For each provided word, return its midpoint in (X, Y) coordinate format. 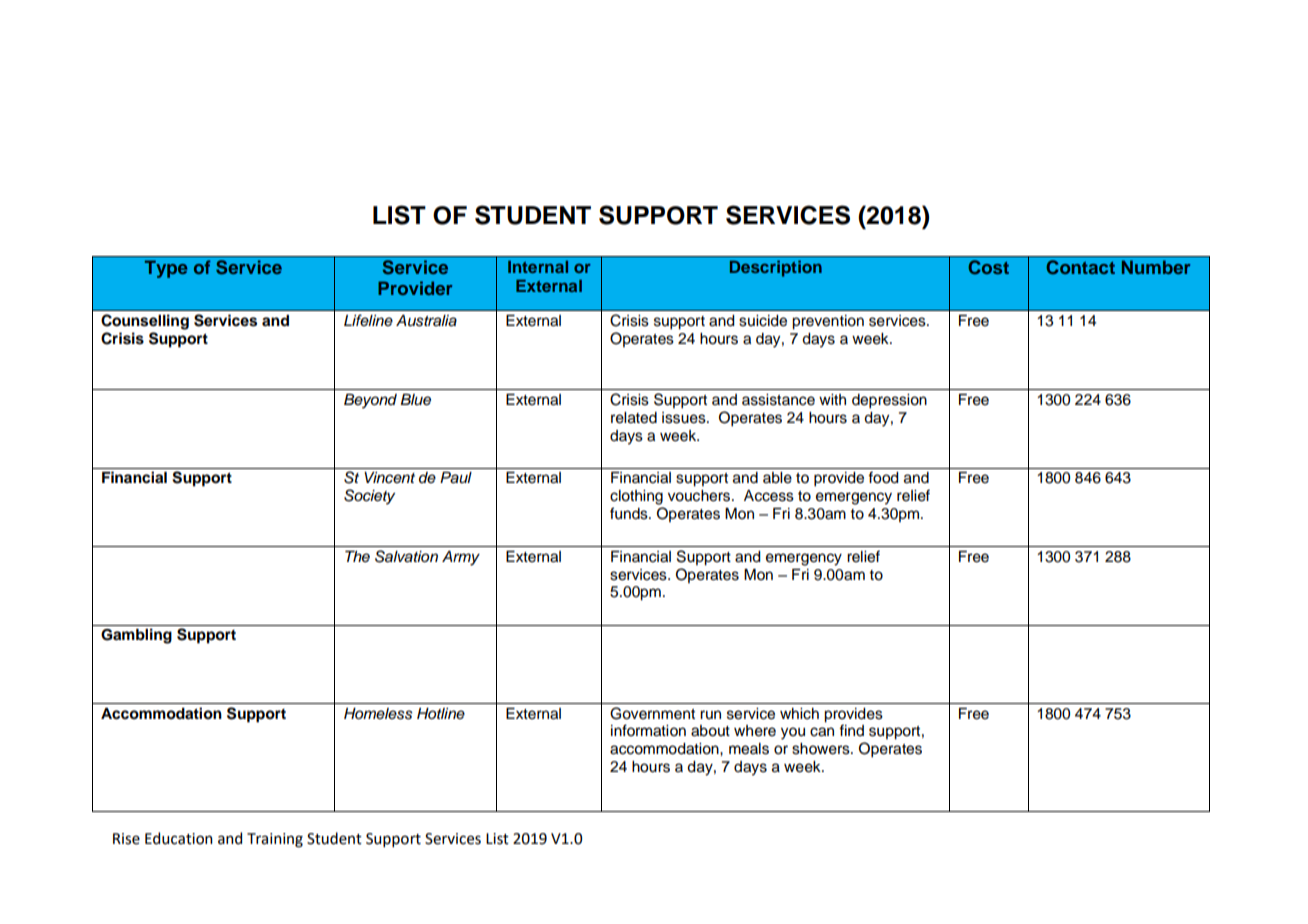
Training (275, 840)
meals (749, 749)
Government (652, 713)
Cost (988, 267)
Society (369, 497)
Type (166, 269)
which (799, 714)
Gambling (136, 636)
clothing (636, 497)
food (883, 477)
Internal (538, 267)
